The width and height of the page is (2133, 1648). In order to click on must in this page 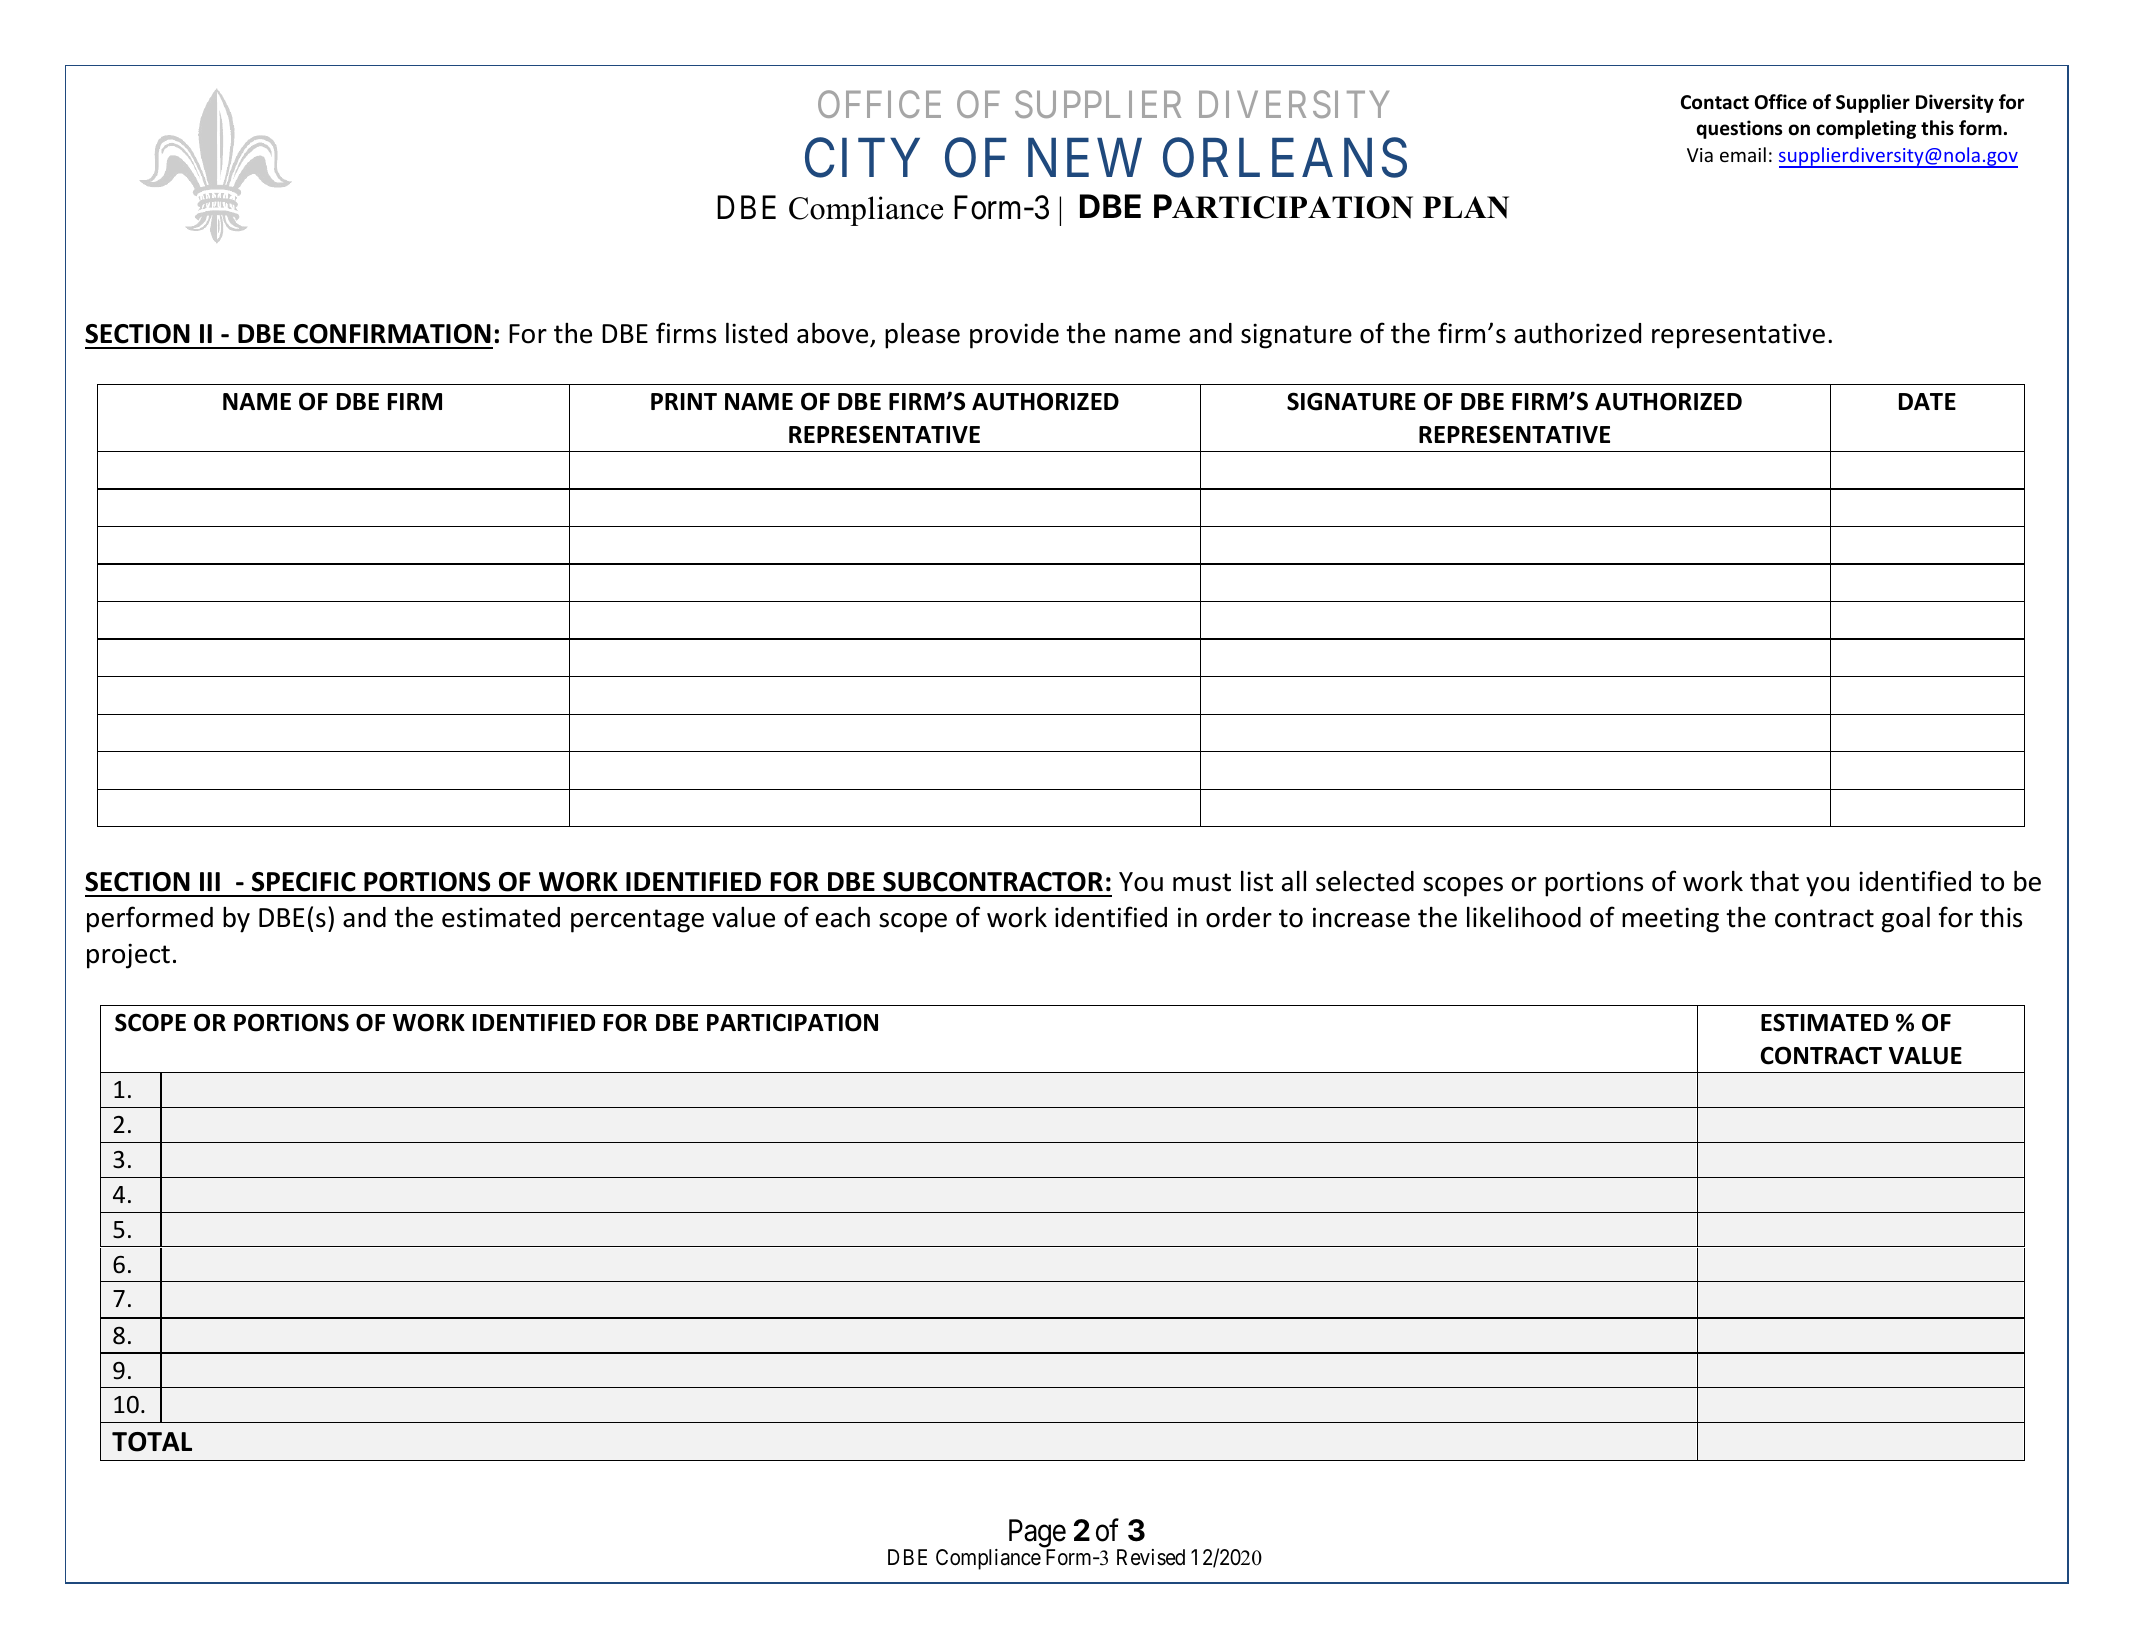, I will do `click(1202, 882)`.
